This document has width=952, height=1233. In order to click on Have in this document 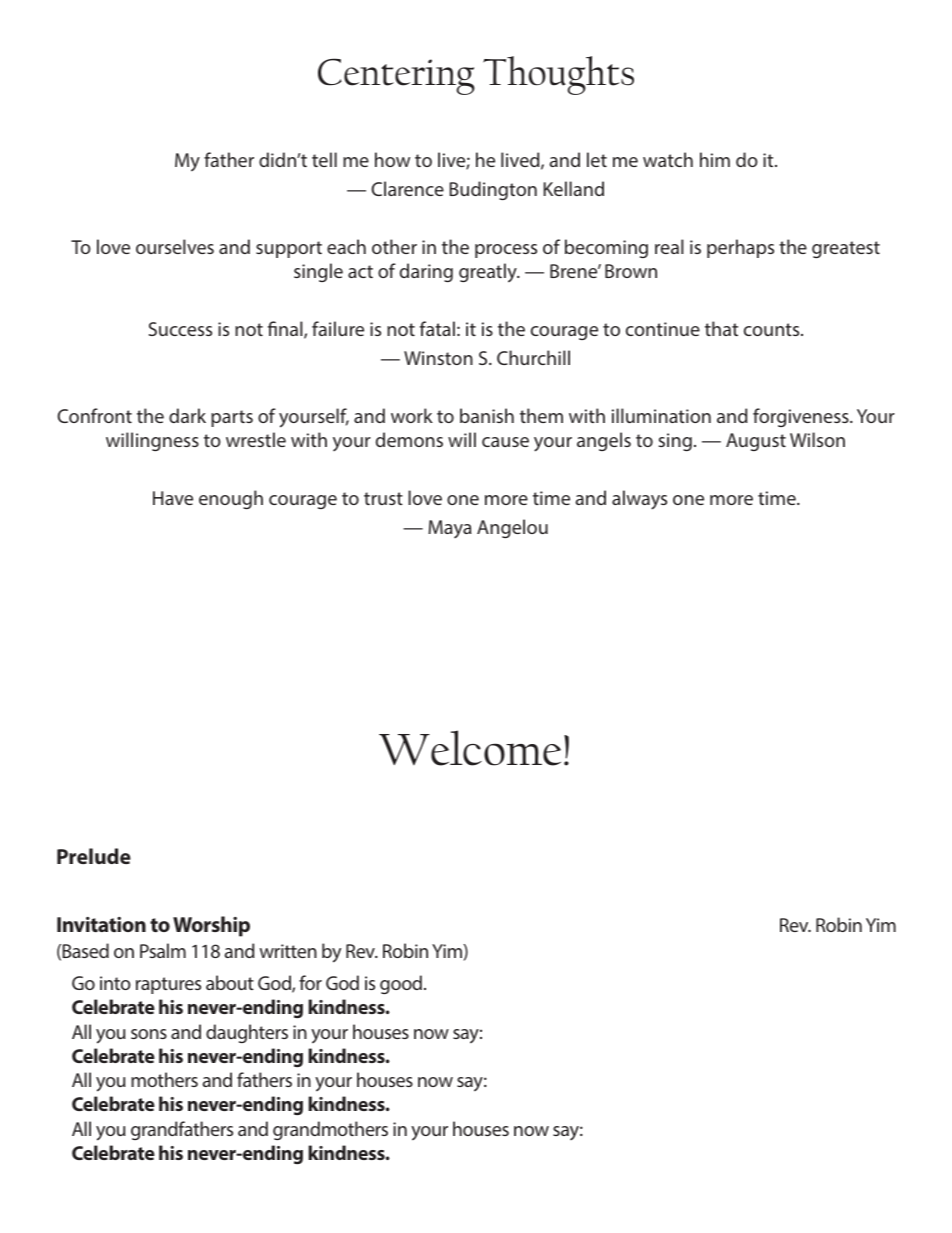, I will do `click(173, 498)`.
